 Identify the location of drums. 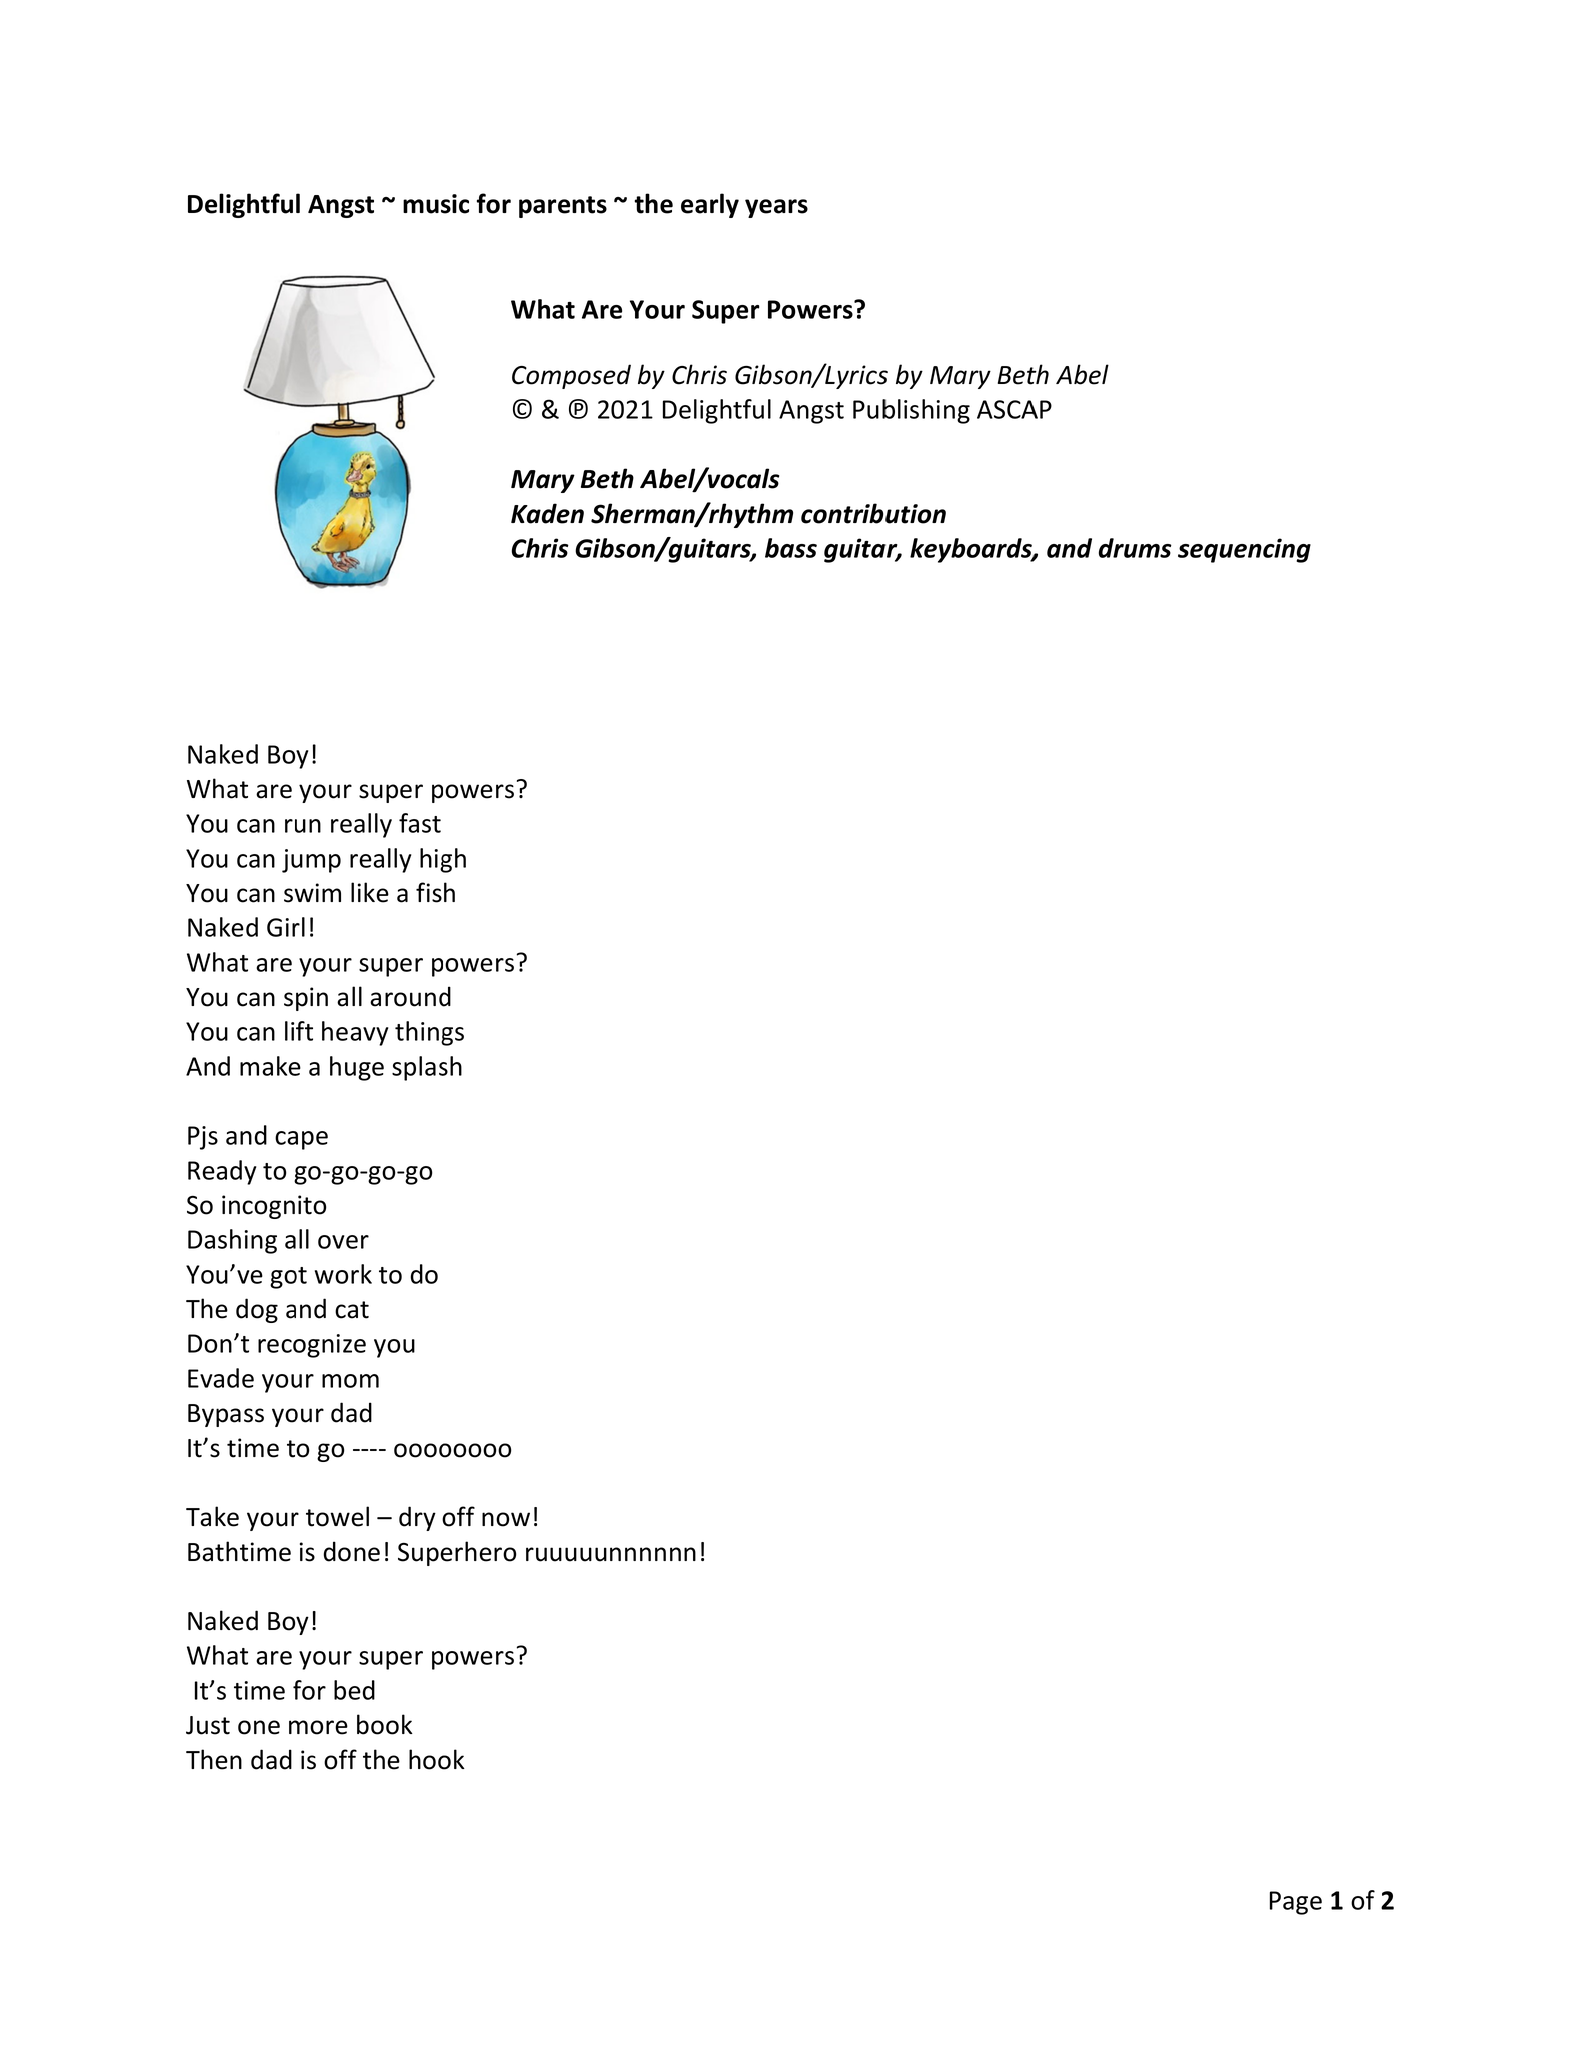
(1135, 548).
